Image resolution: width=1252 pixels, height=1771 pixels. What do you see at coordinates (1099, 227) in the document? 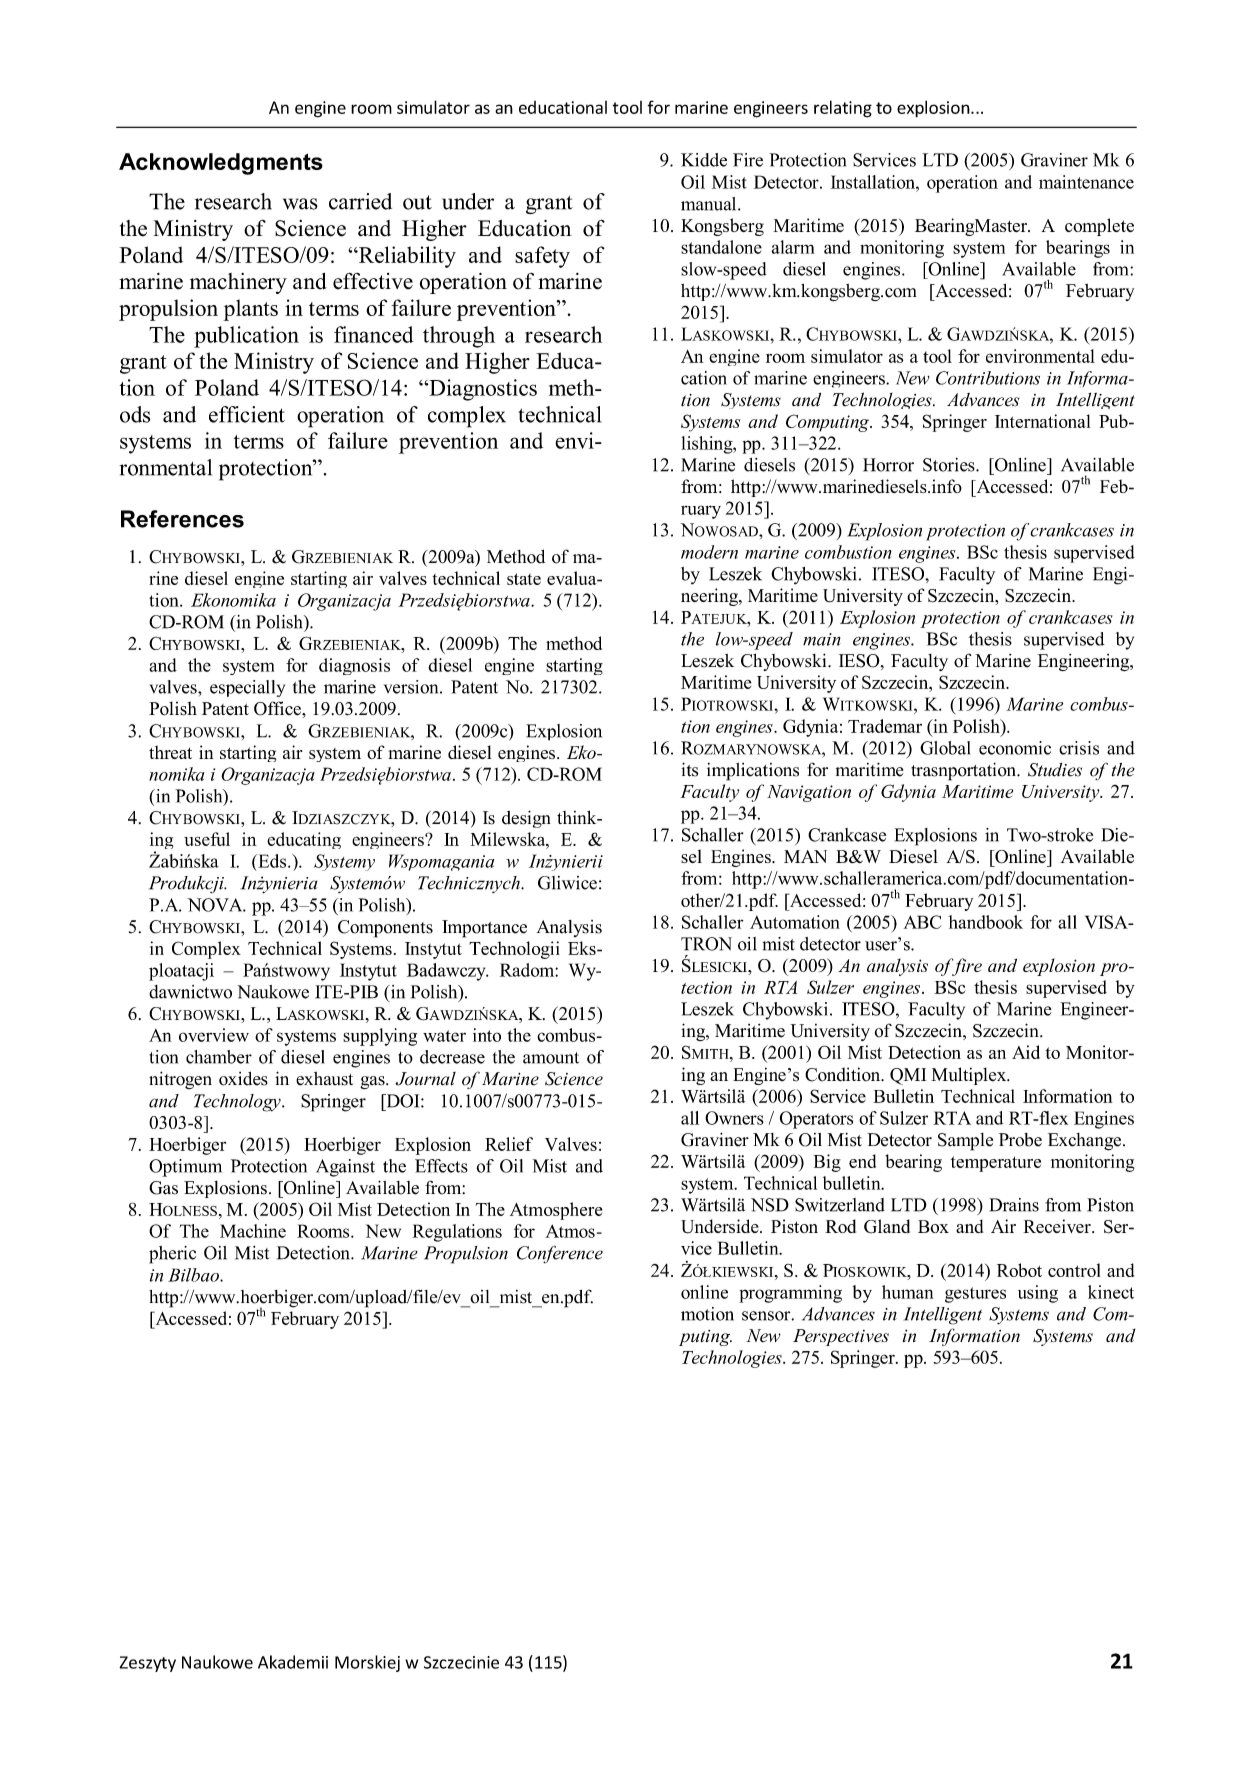
I see `complete` at bounding box center [1099, 227].
